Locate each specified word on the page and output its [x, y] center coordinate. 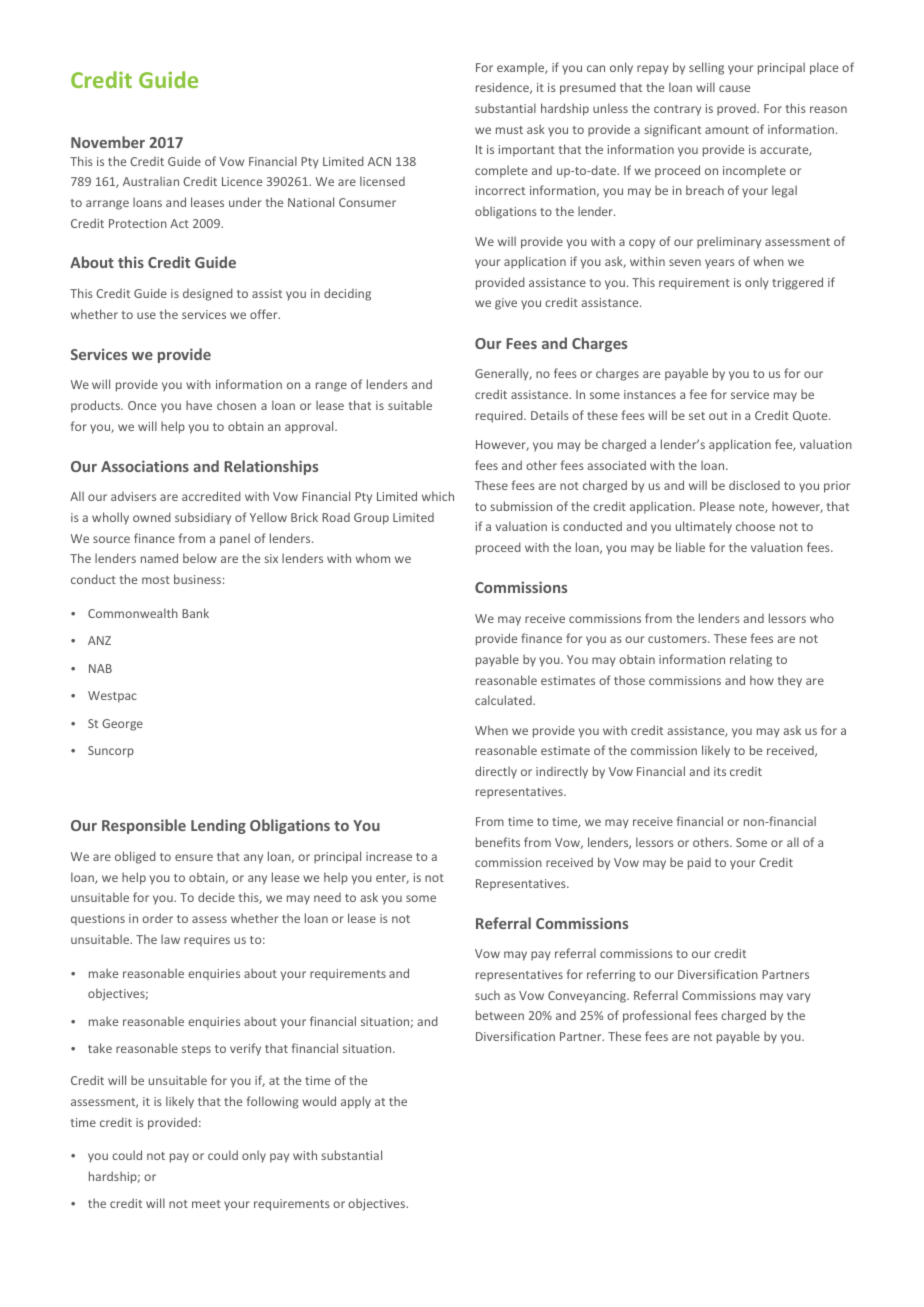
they [790, 681]
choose [755, 526]
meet [206, 1204]
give [506, 304]
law [170, 939]
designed [208, 294]
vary [799, 998]
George [122, 725]
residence [503, 88]
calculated [504, 700]
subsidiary [203, 518]
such [487, 995]
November [108, 142]
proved [737, 110]
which [438, 496]
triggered [797, 283]
